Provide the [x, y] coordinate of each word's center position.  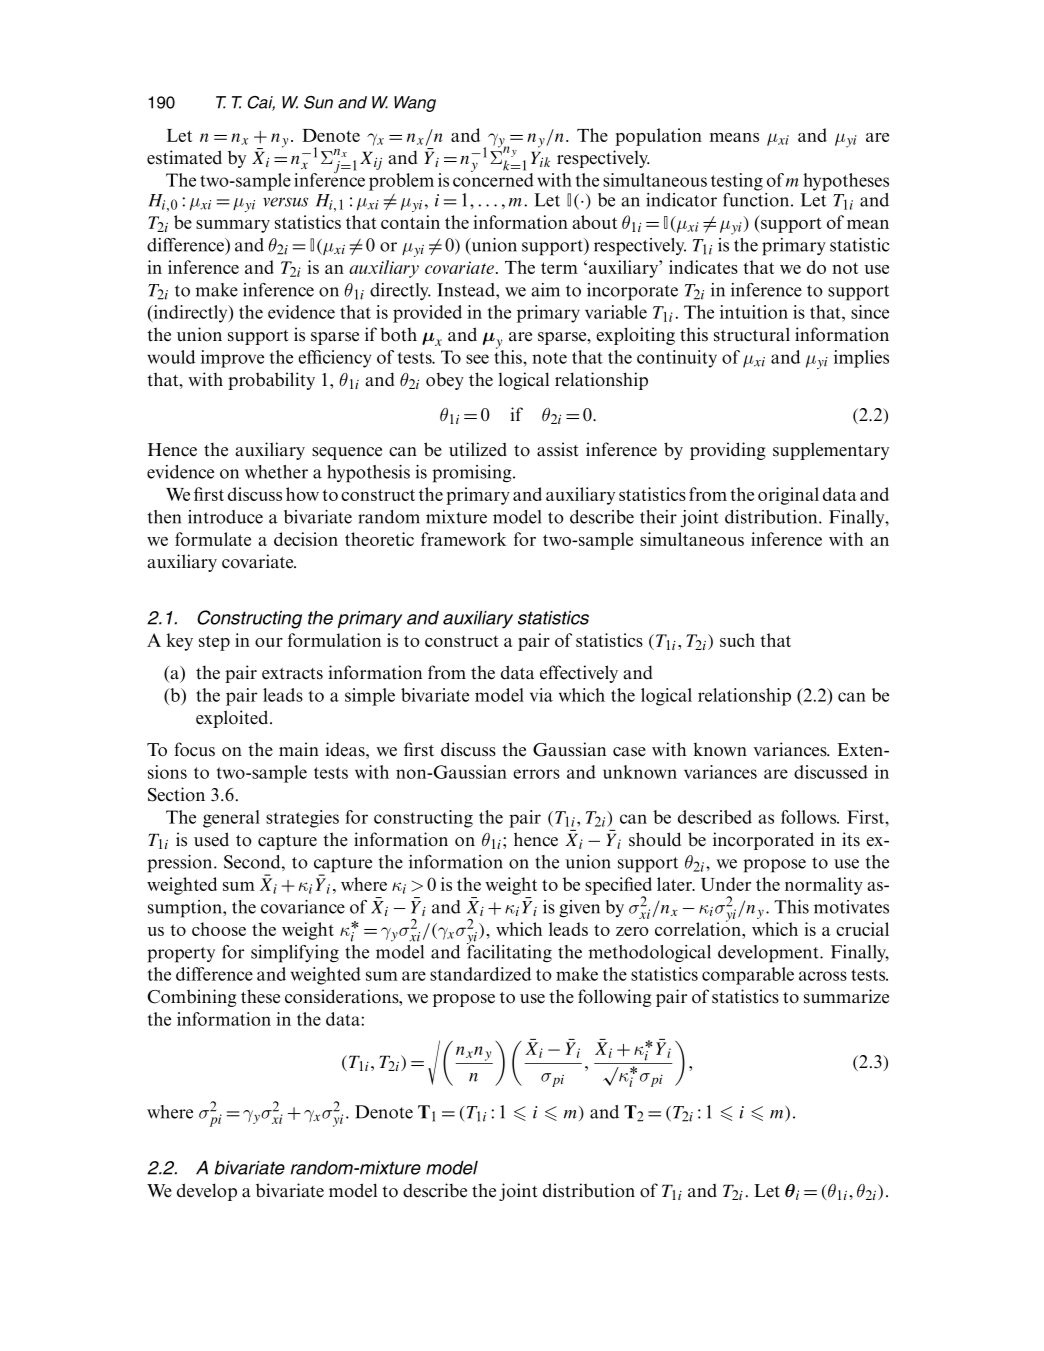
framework [463, 539]
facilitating [509, 952]
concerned [493, 179]
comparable [748, 976]
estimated [184, 157]
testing [737, 182]
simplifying [295, 954]
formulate [213, 539]
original [788, 496]
